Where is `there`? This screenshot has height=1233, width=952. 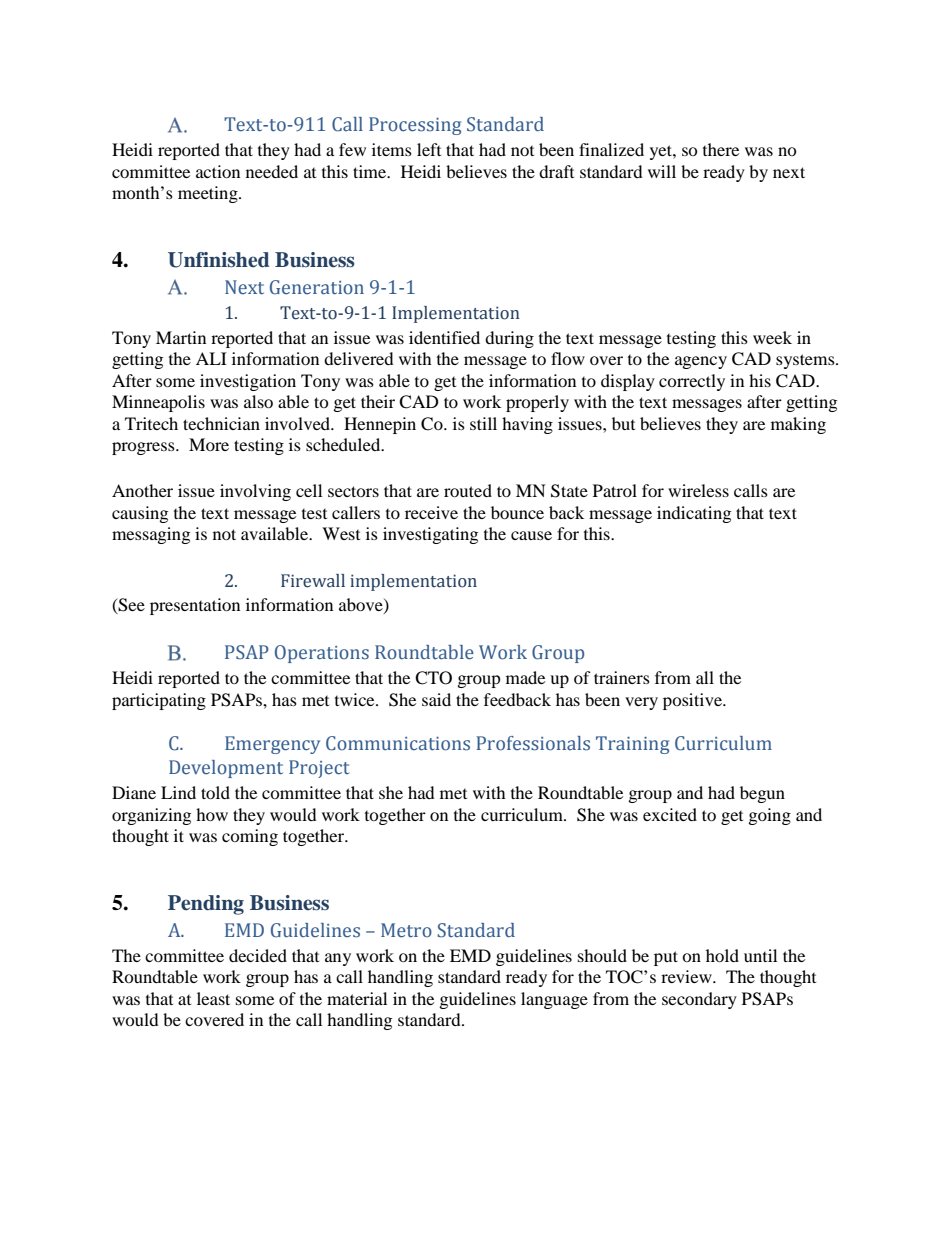
there is located at coordinates (721, 149).
